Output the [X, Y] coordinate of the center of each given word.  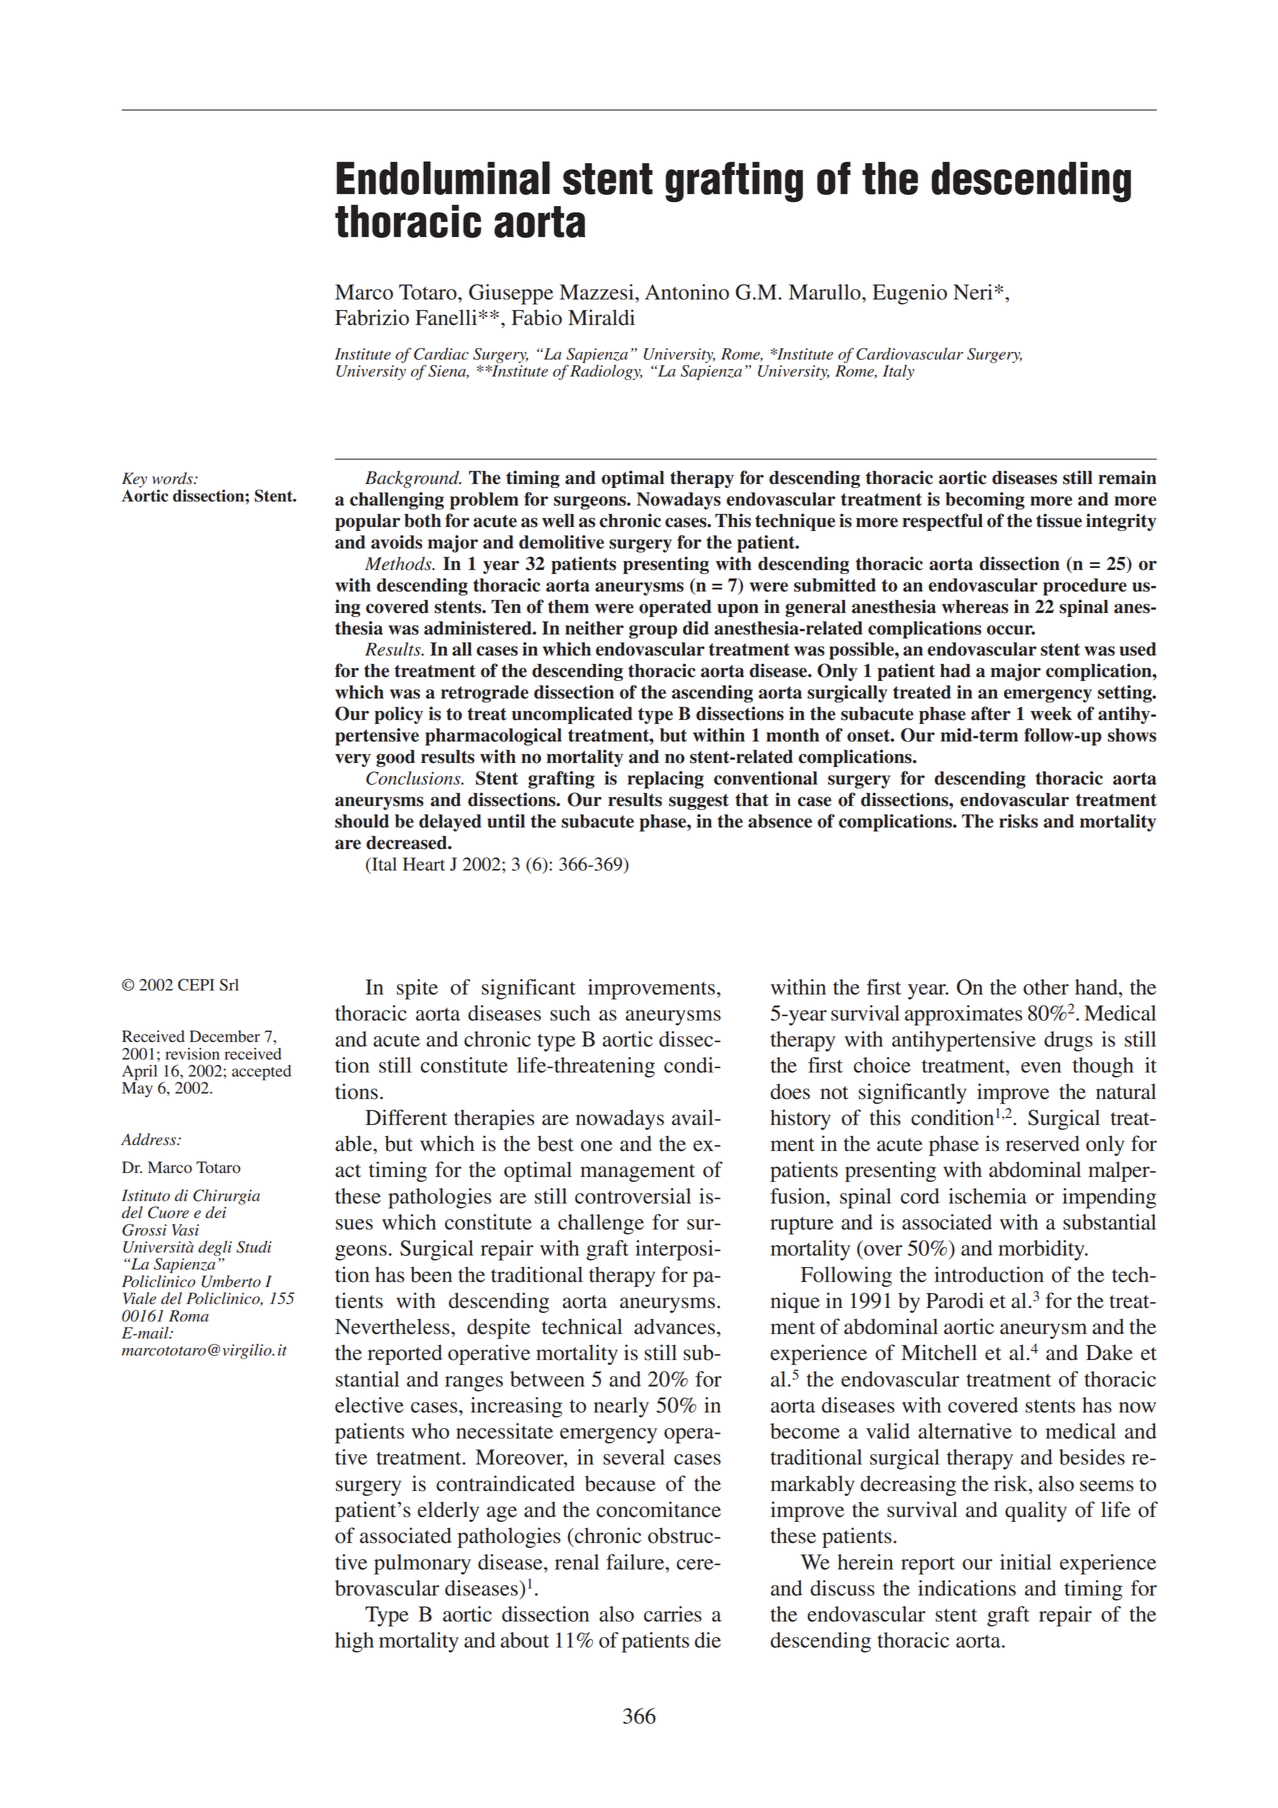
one [596, 1146]
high [354, 1642]
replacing [666, 780]
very [353, 760]
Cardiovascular [909, 354]
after [991, 713]
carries [673, 1614]
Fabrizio [372, 317]
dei [215, 1212]
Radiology [606, 371]
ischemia [988, 1196]
